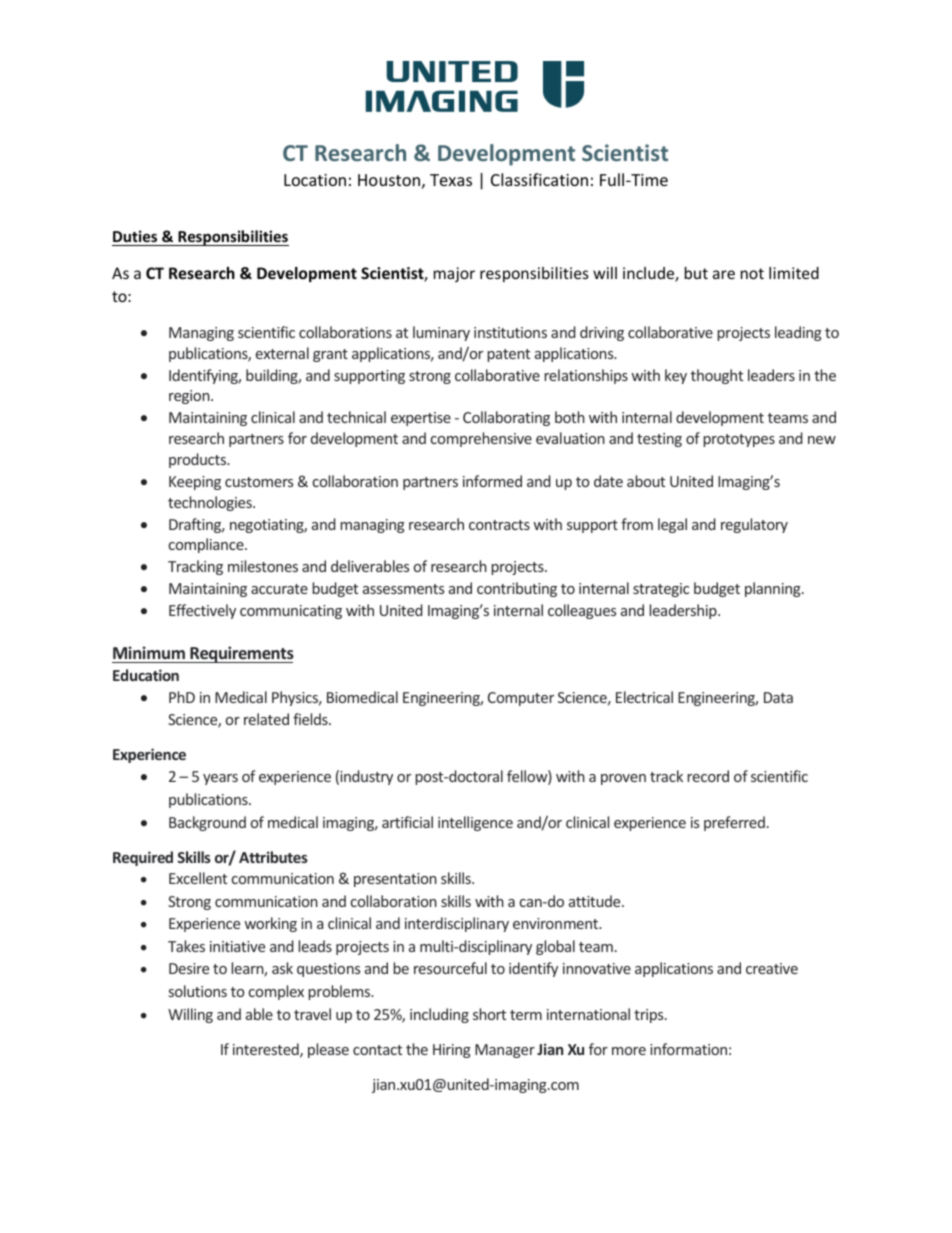 The image size is (952, 1233). I want to click on Duties, so click(136, 238).
